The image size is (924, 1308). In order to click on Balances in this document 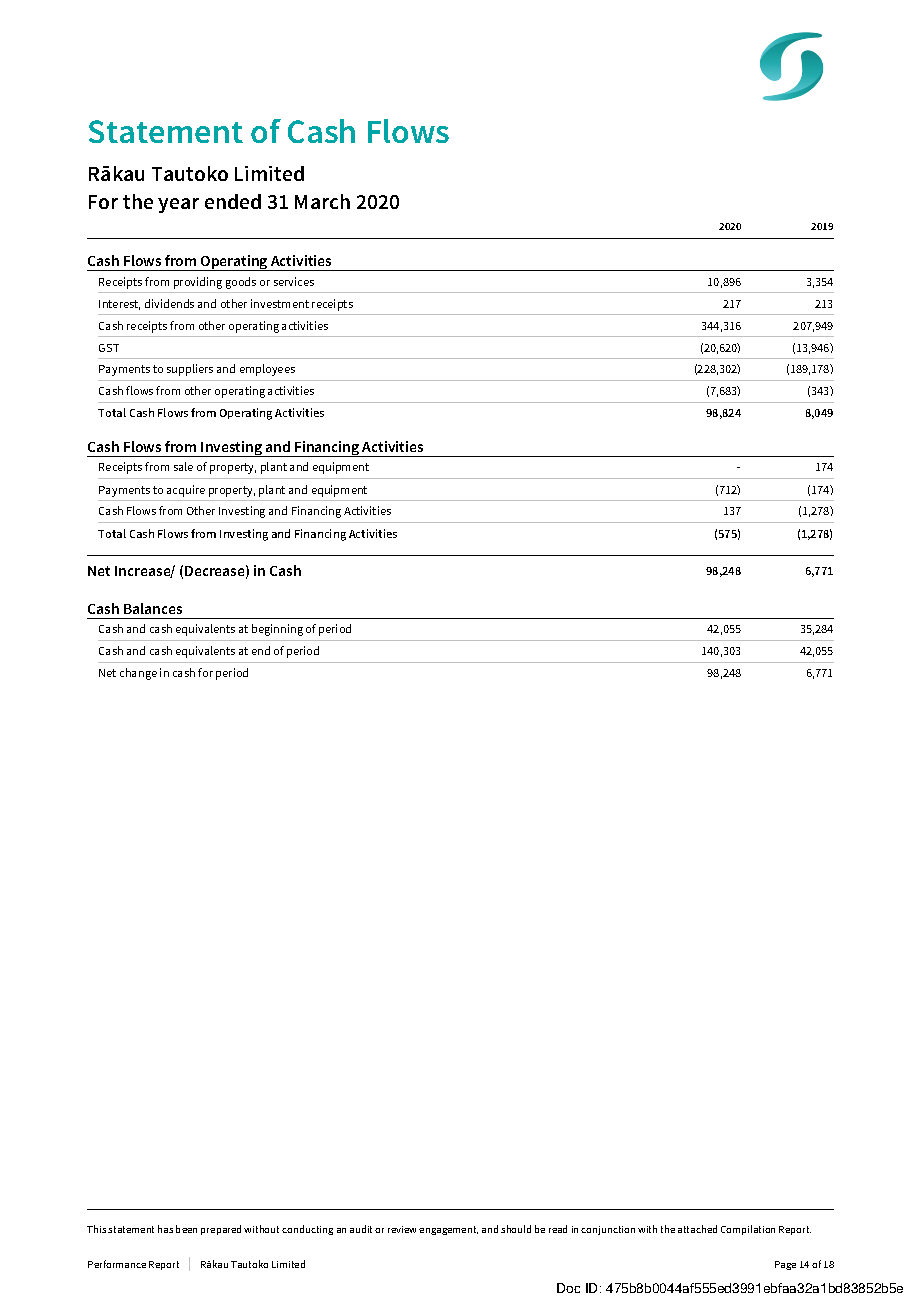, I will do `click(153, 608)`.
